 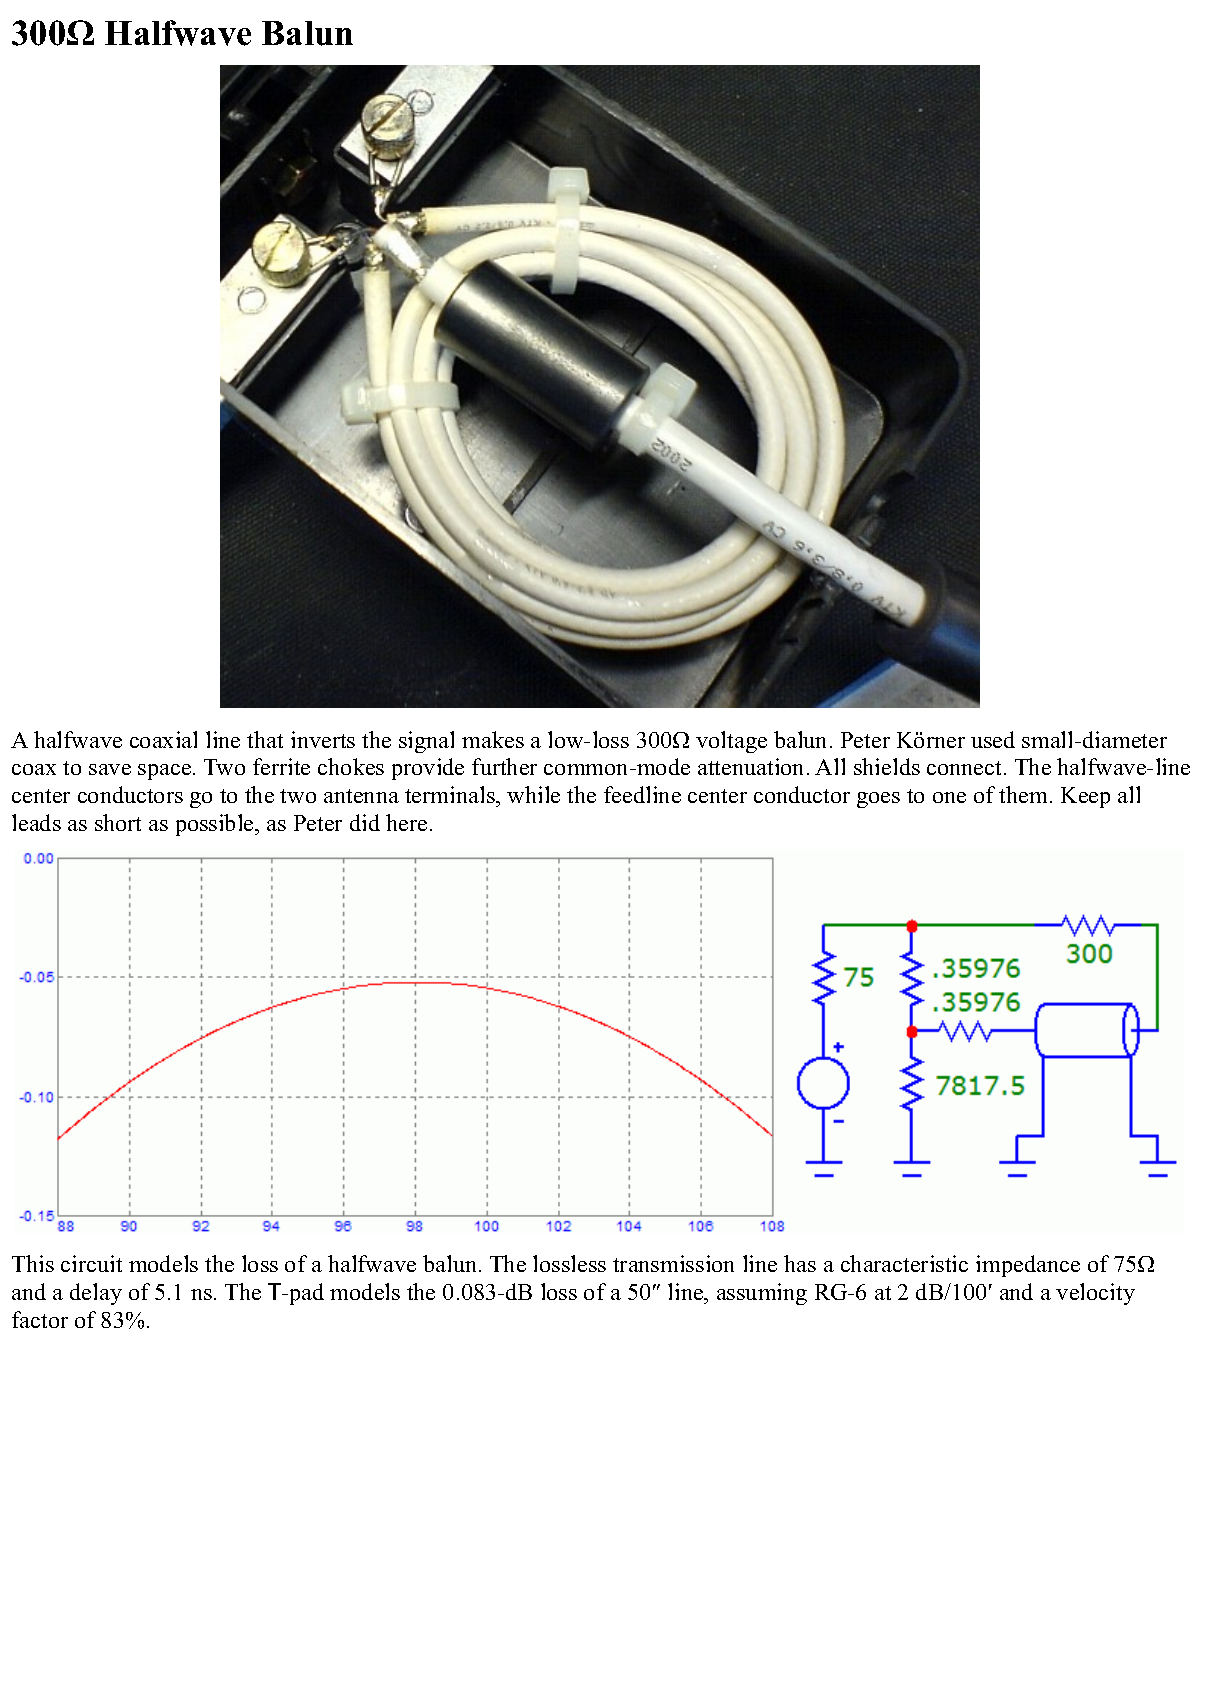 I want to click on possible, so click(x=216, y=825).
